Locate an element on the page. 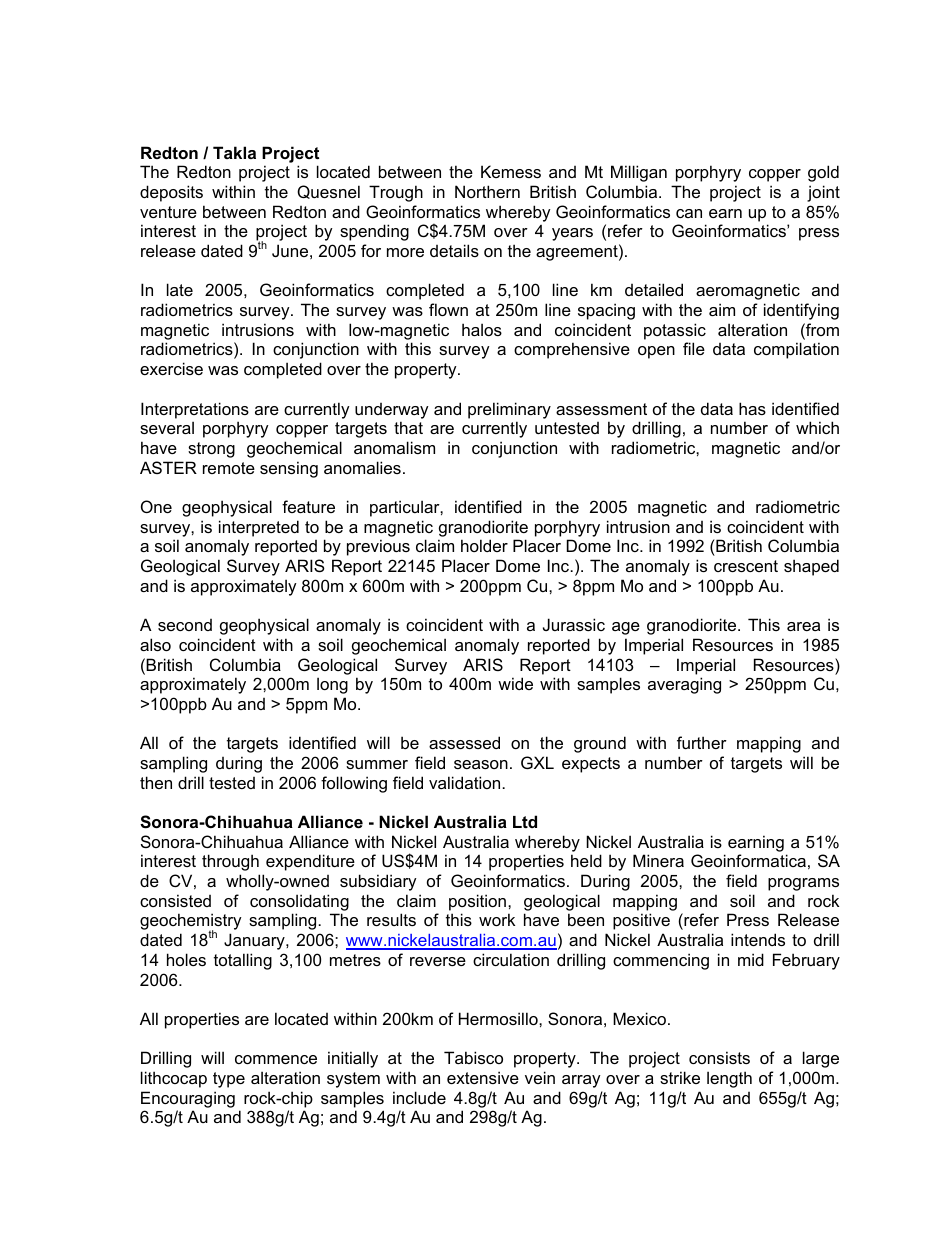  type is located at coordinates (229, 1080).
